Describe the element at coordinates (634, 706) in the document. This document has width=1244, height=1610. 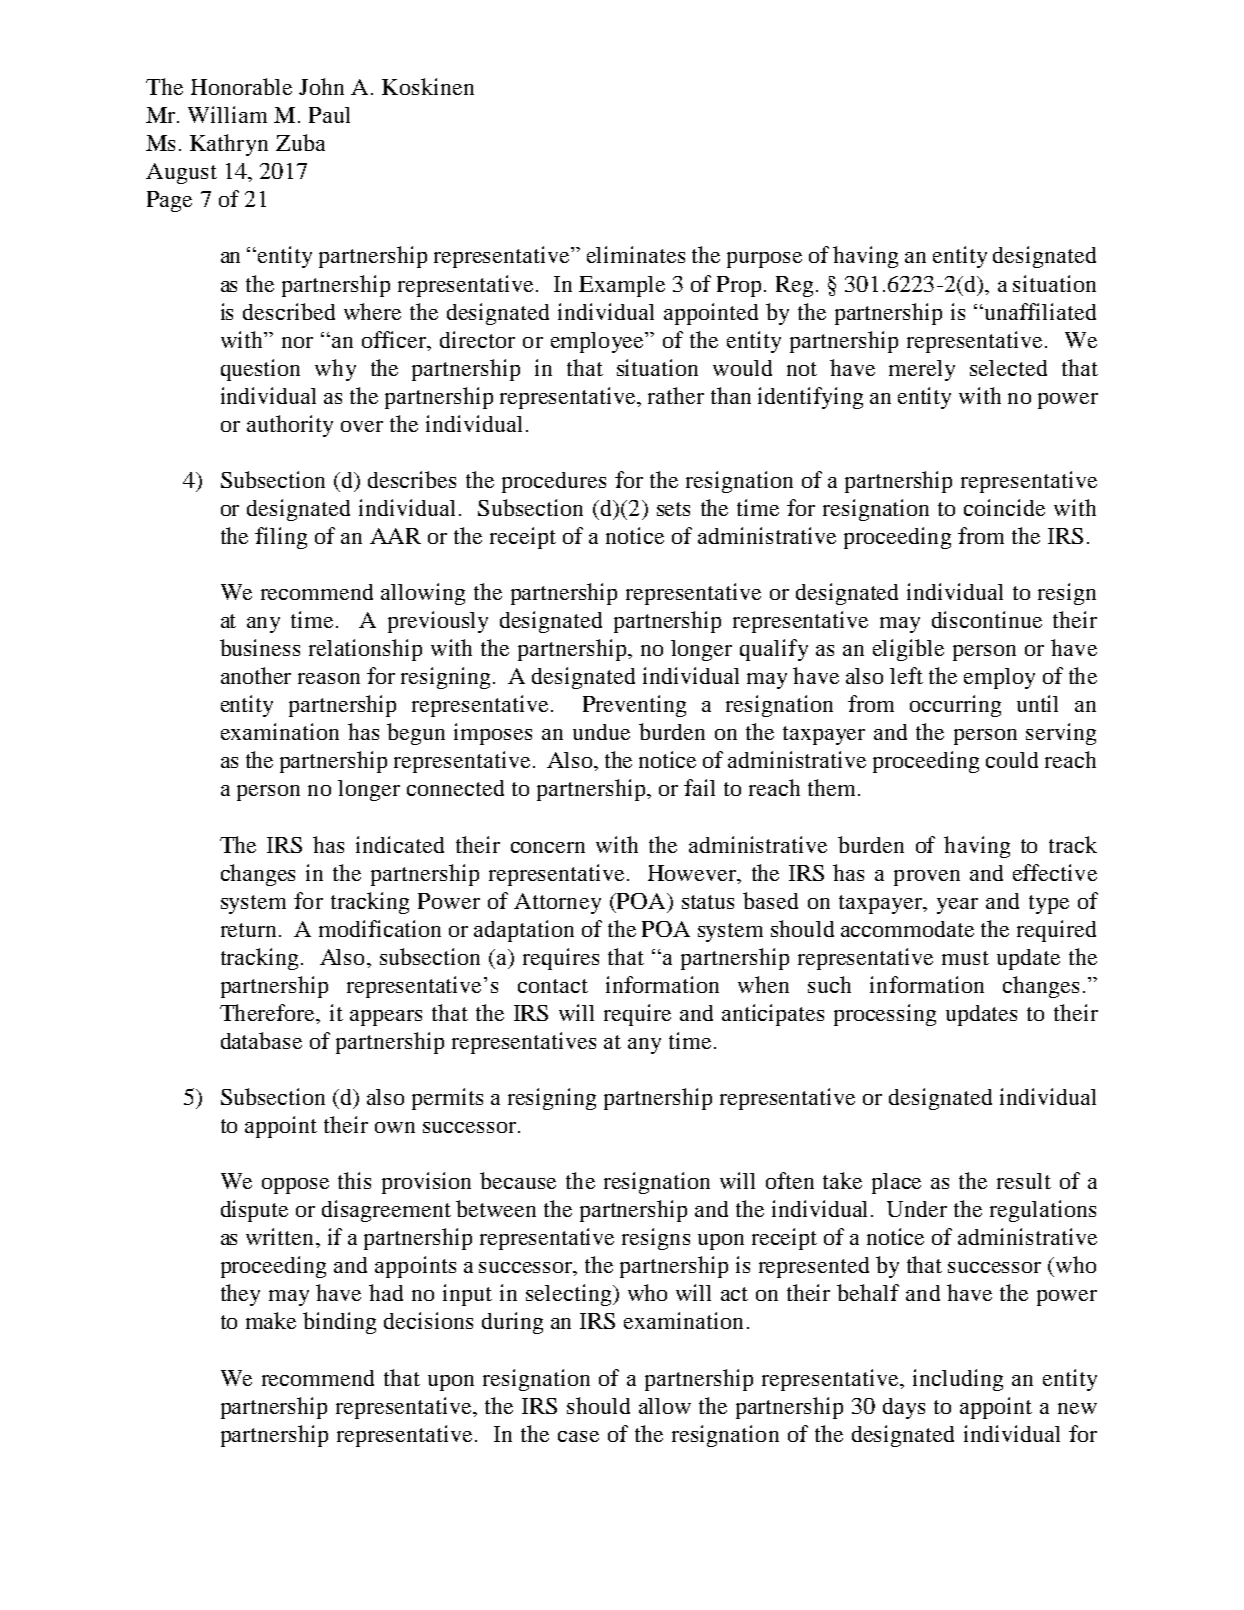
I see `Preventing` at that location.
